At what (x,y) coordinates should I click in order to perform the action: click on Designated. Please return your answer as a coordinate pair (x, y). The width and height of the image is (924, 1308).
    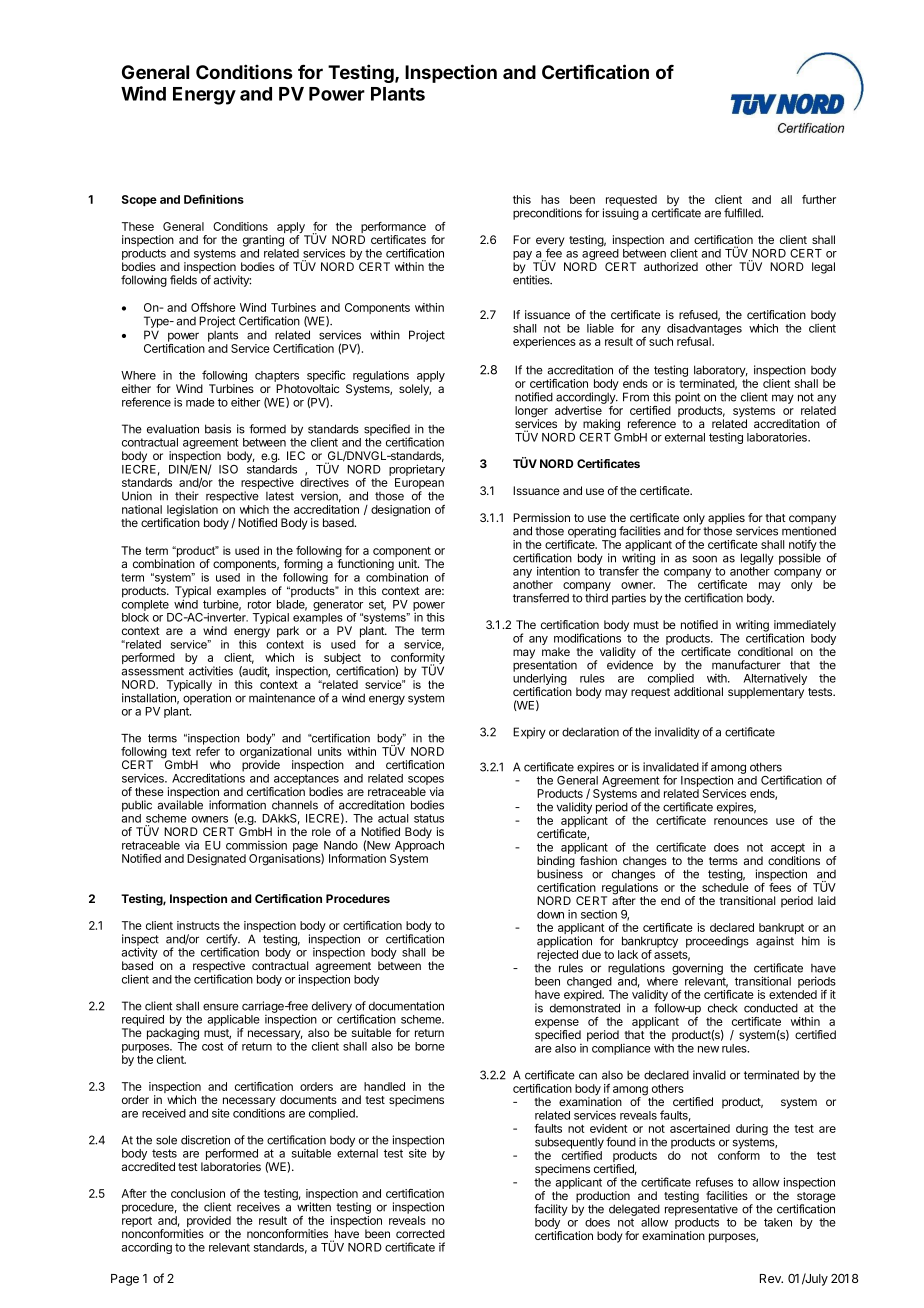
    Looking at the image, I should click on (216, 860).
